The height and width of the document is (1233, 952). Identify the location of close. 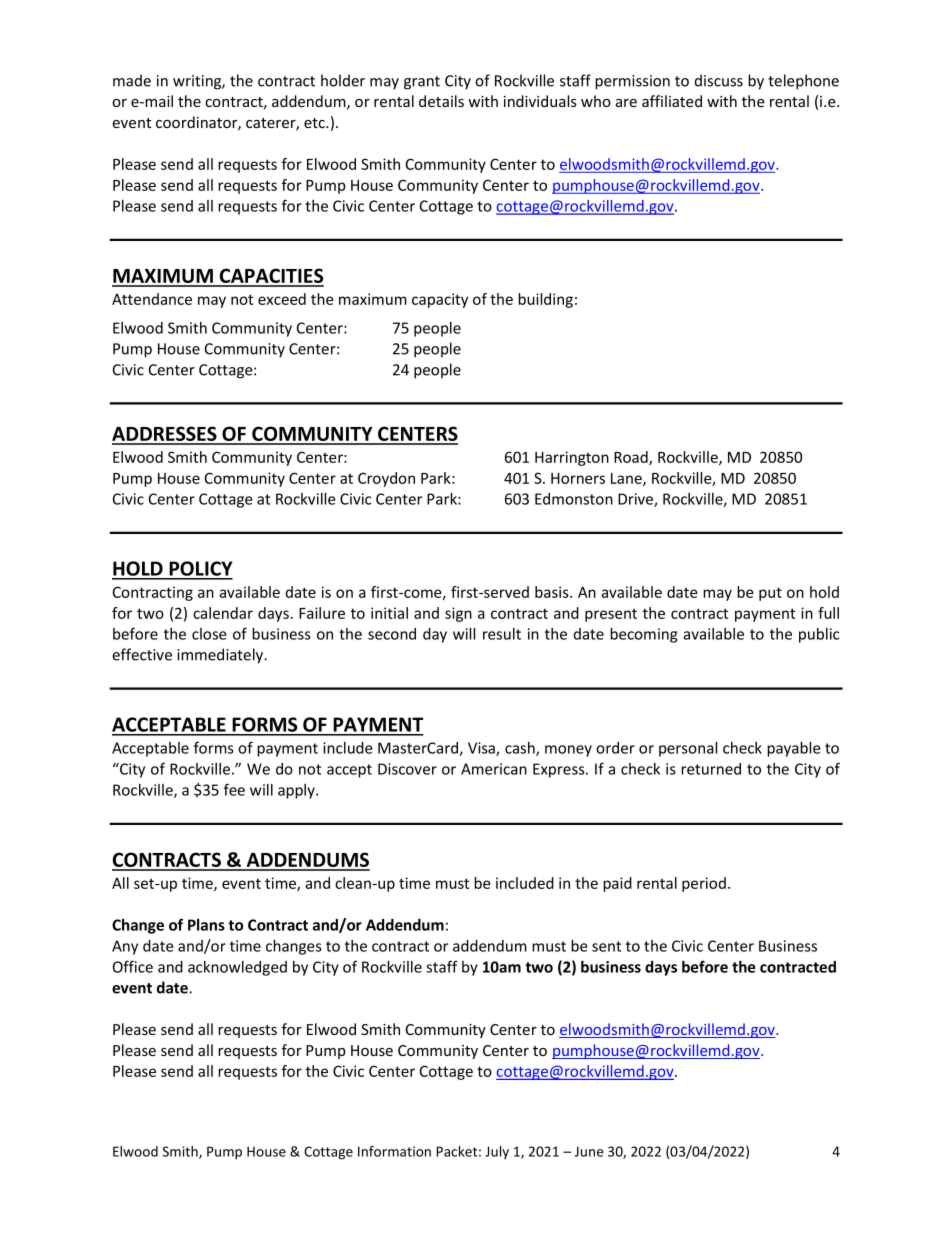
(209, 634).
